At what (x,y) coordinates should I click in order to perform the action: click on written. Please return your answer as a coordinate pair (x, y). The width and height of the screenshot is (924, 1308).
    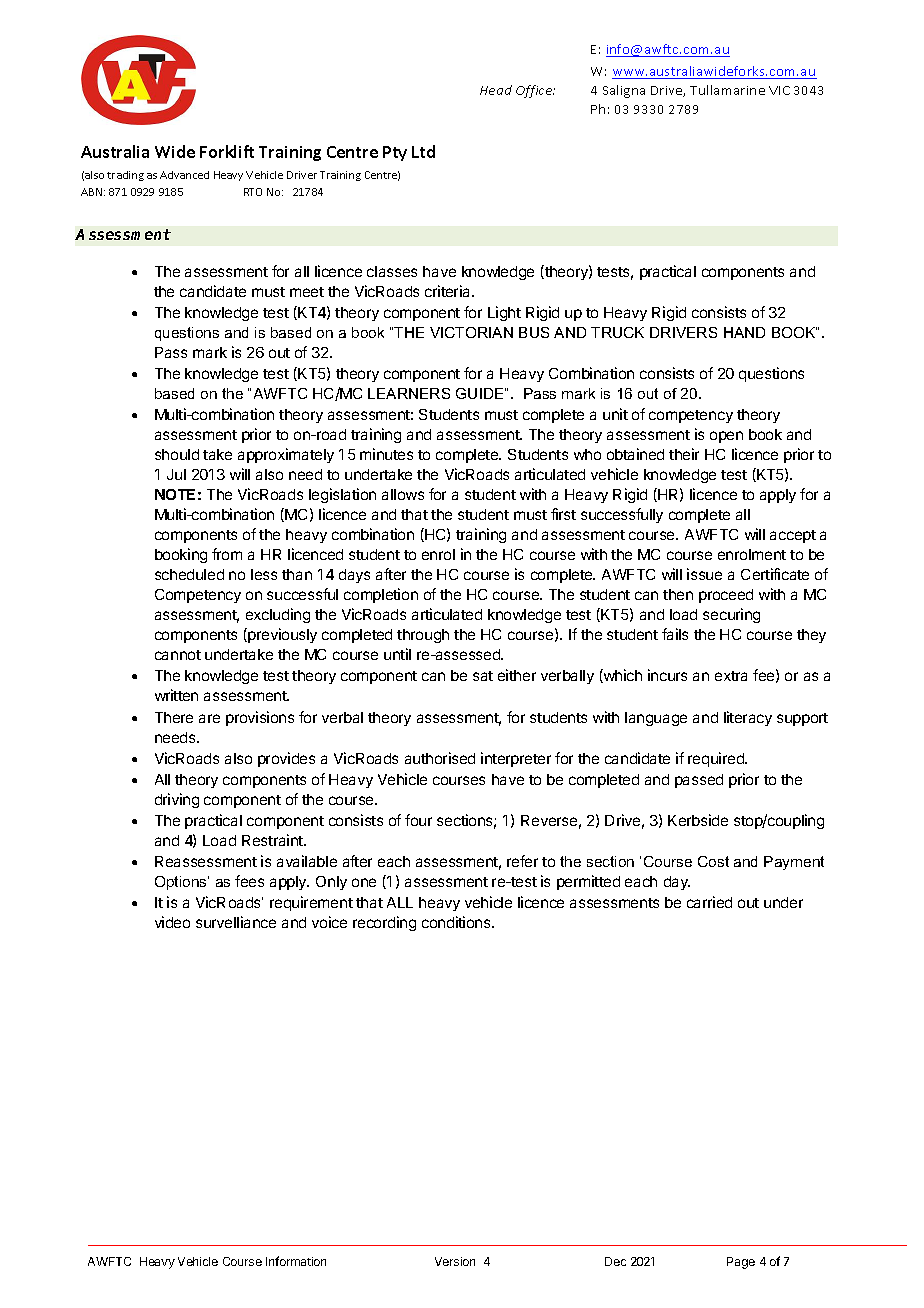
    Looking at the image, I should click on (176, 695).
